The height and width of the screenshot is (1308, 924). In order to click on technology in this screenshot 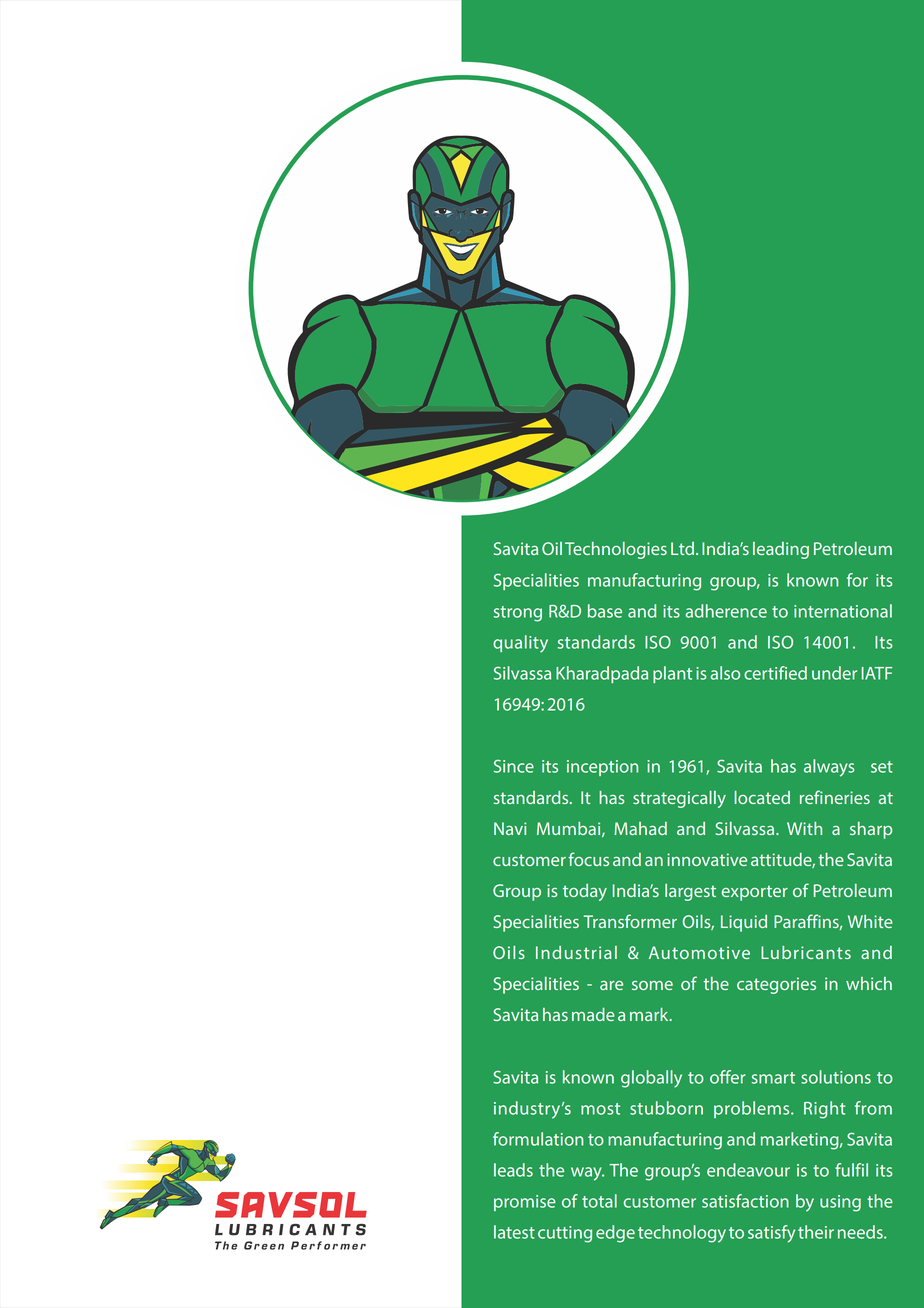, I will do `click(682, 1234)`.
